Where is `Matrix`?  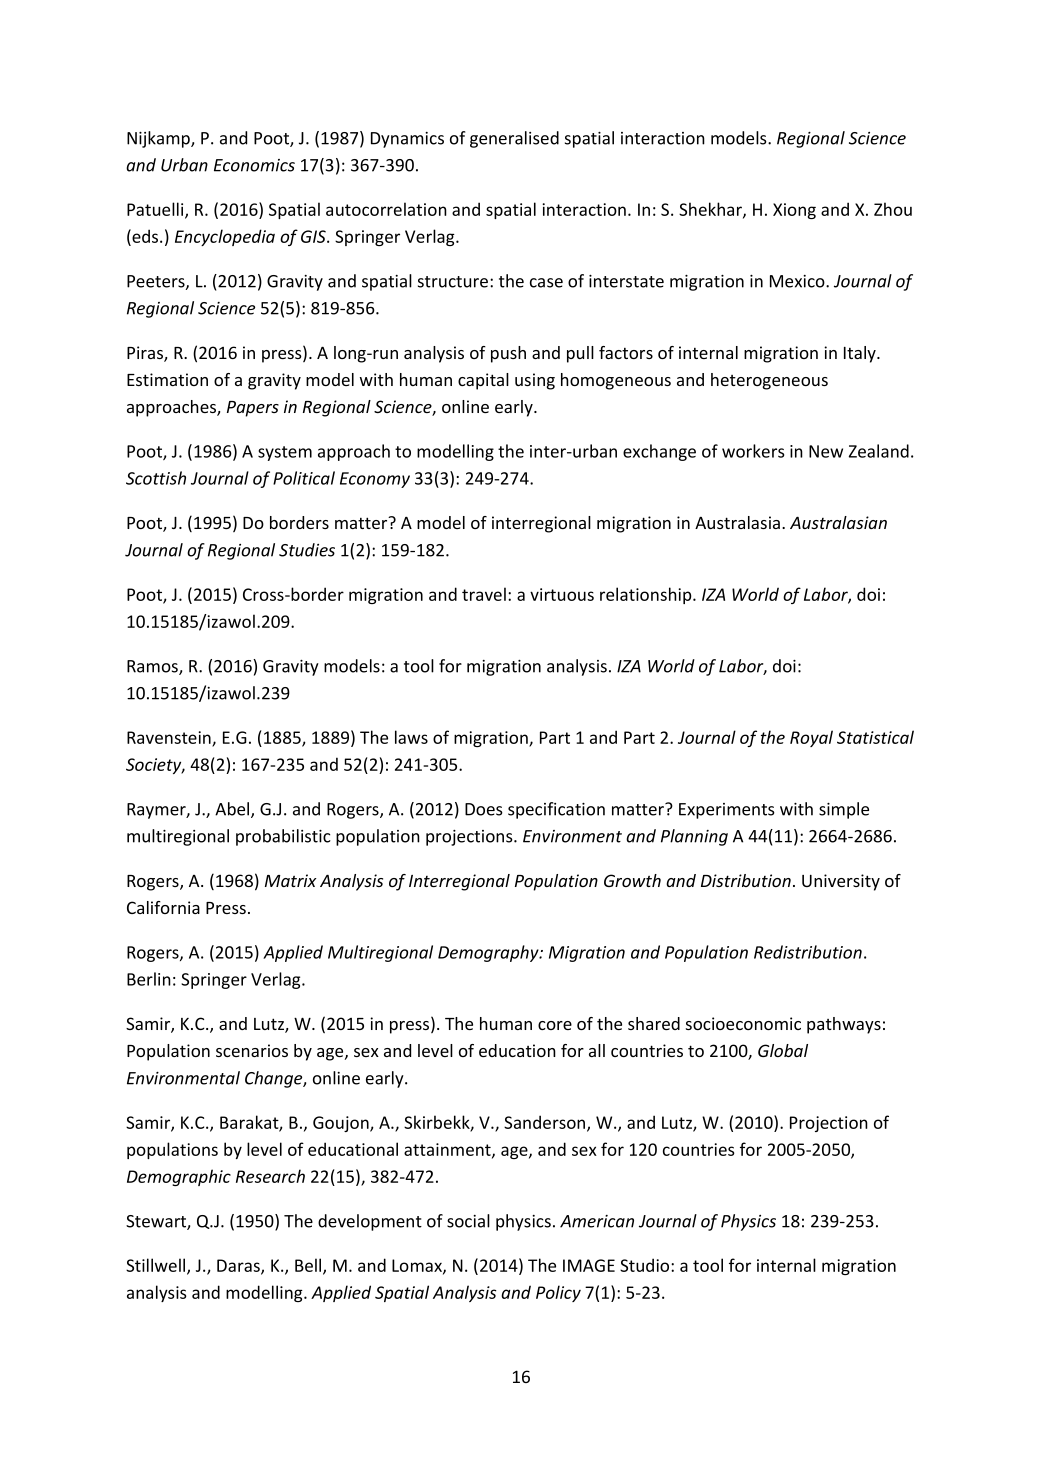
Matrix is located at coordinates (291, 880).
